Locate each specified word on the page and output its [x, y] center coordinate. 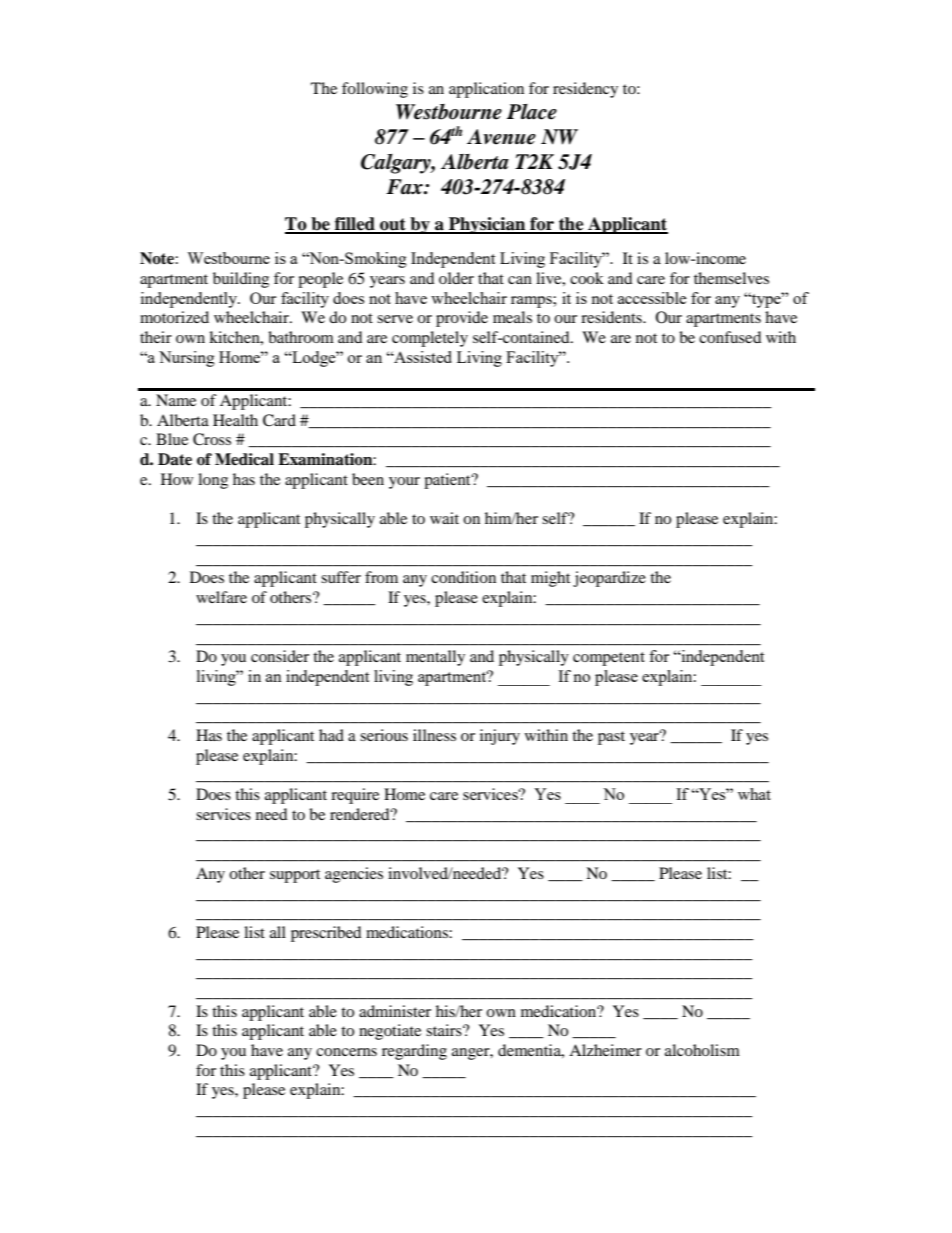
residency [585, 90]
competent [609, 659]
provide [462, 319]
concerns [346, 1052]
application [486, 90]
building [241, 280]
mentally [435, 658]
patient [448, 481]
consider [280, 656]
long [213, 481]
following [375, 90]
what [754, 794]
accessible [652, 298]
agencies [354, 875]
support [295, 876]
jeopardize [609, 579]
